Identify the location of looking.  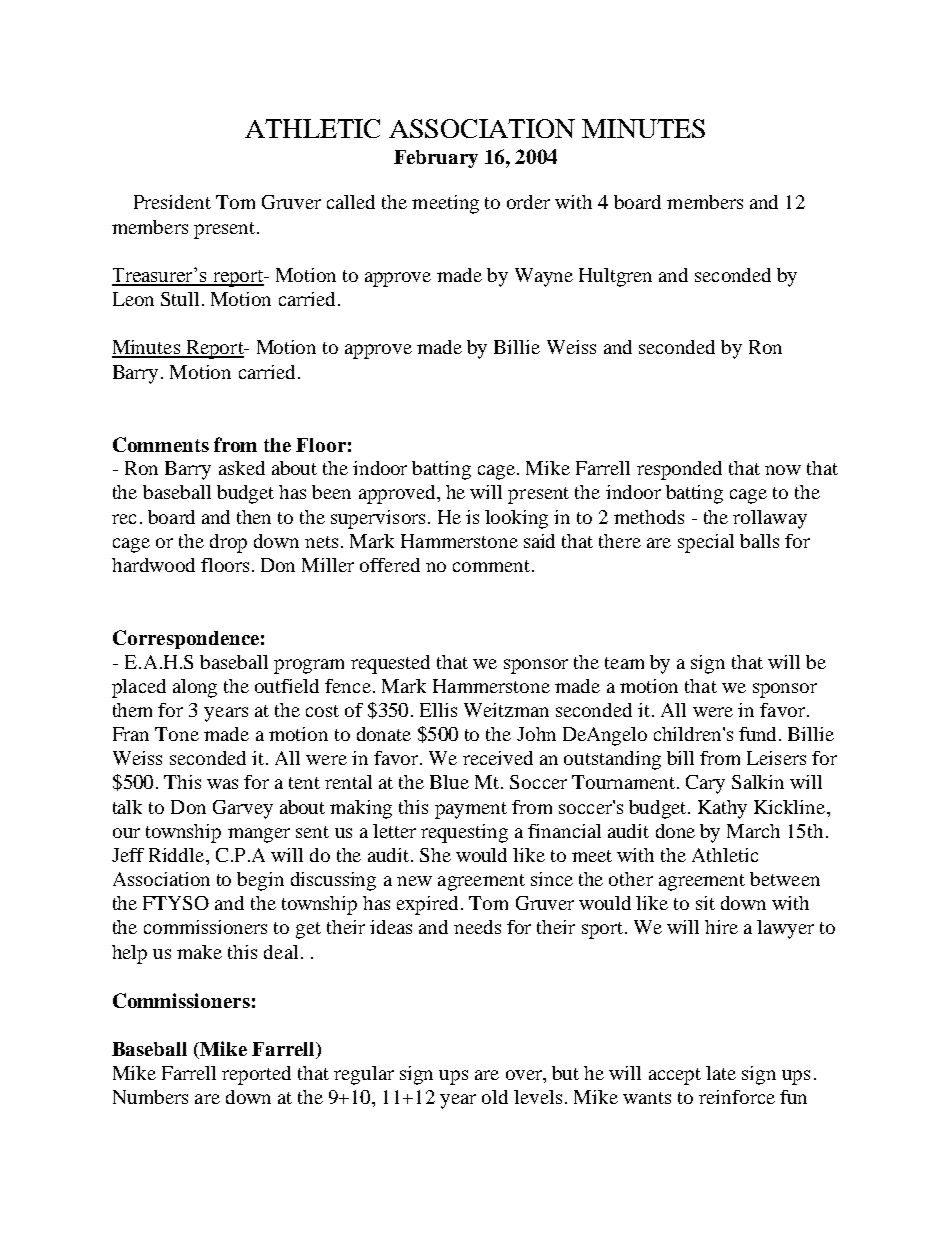
(516, 519).
